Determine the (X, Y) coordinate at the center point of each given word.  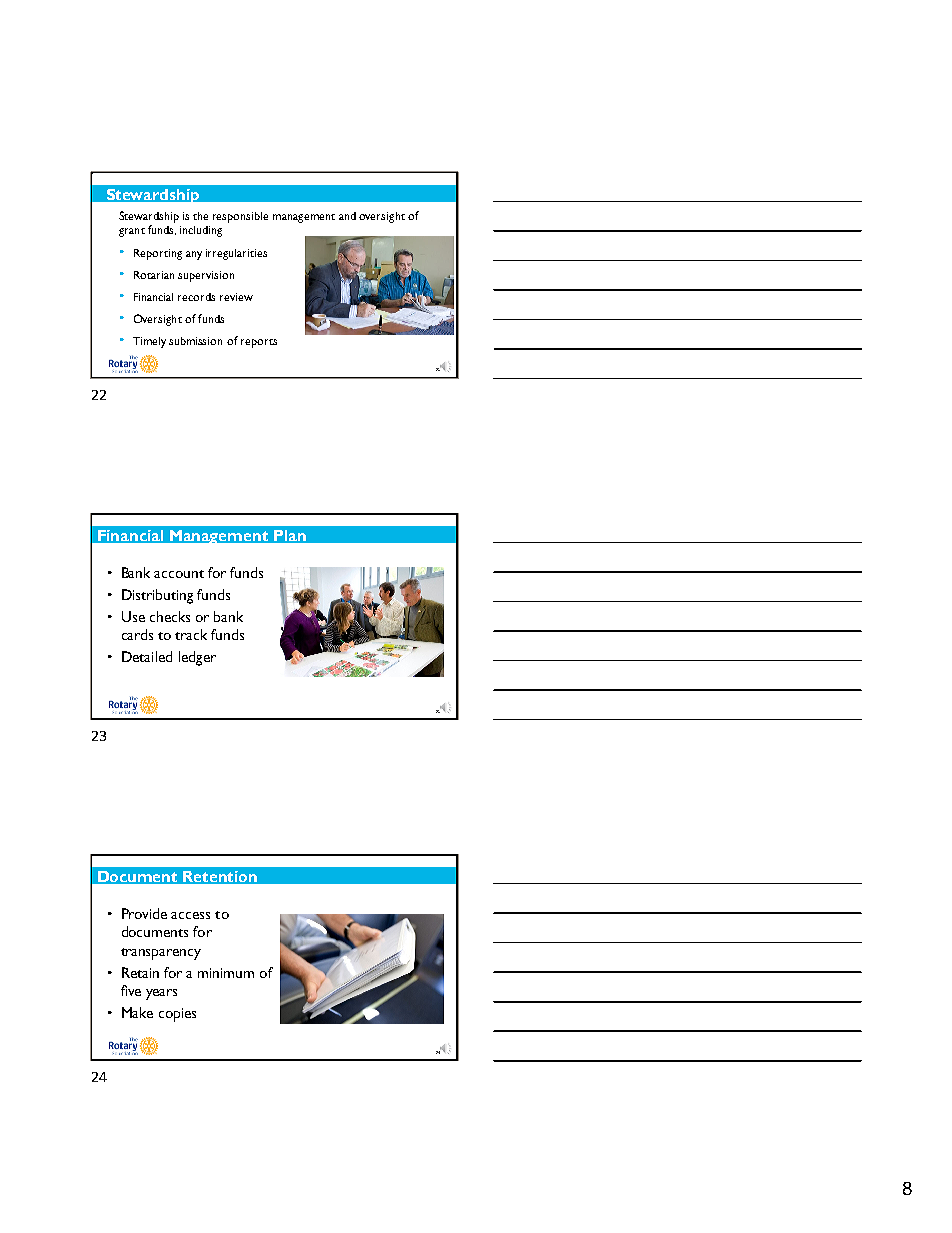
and (347, 216)
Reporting (158, 254)
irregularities (236, 254)
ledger (197, 658)
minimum (226, 973)
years (161, 994)
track (191, 634)
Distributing (157, 596)
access (190, 915)
